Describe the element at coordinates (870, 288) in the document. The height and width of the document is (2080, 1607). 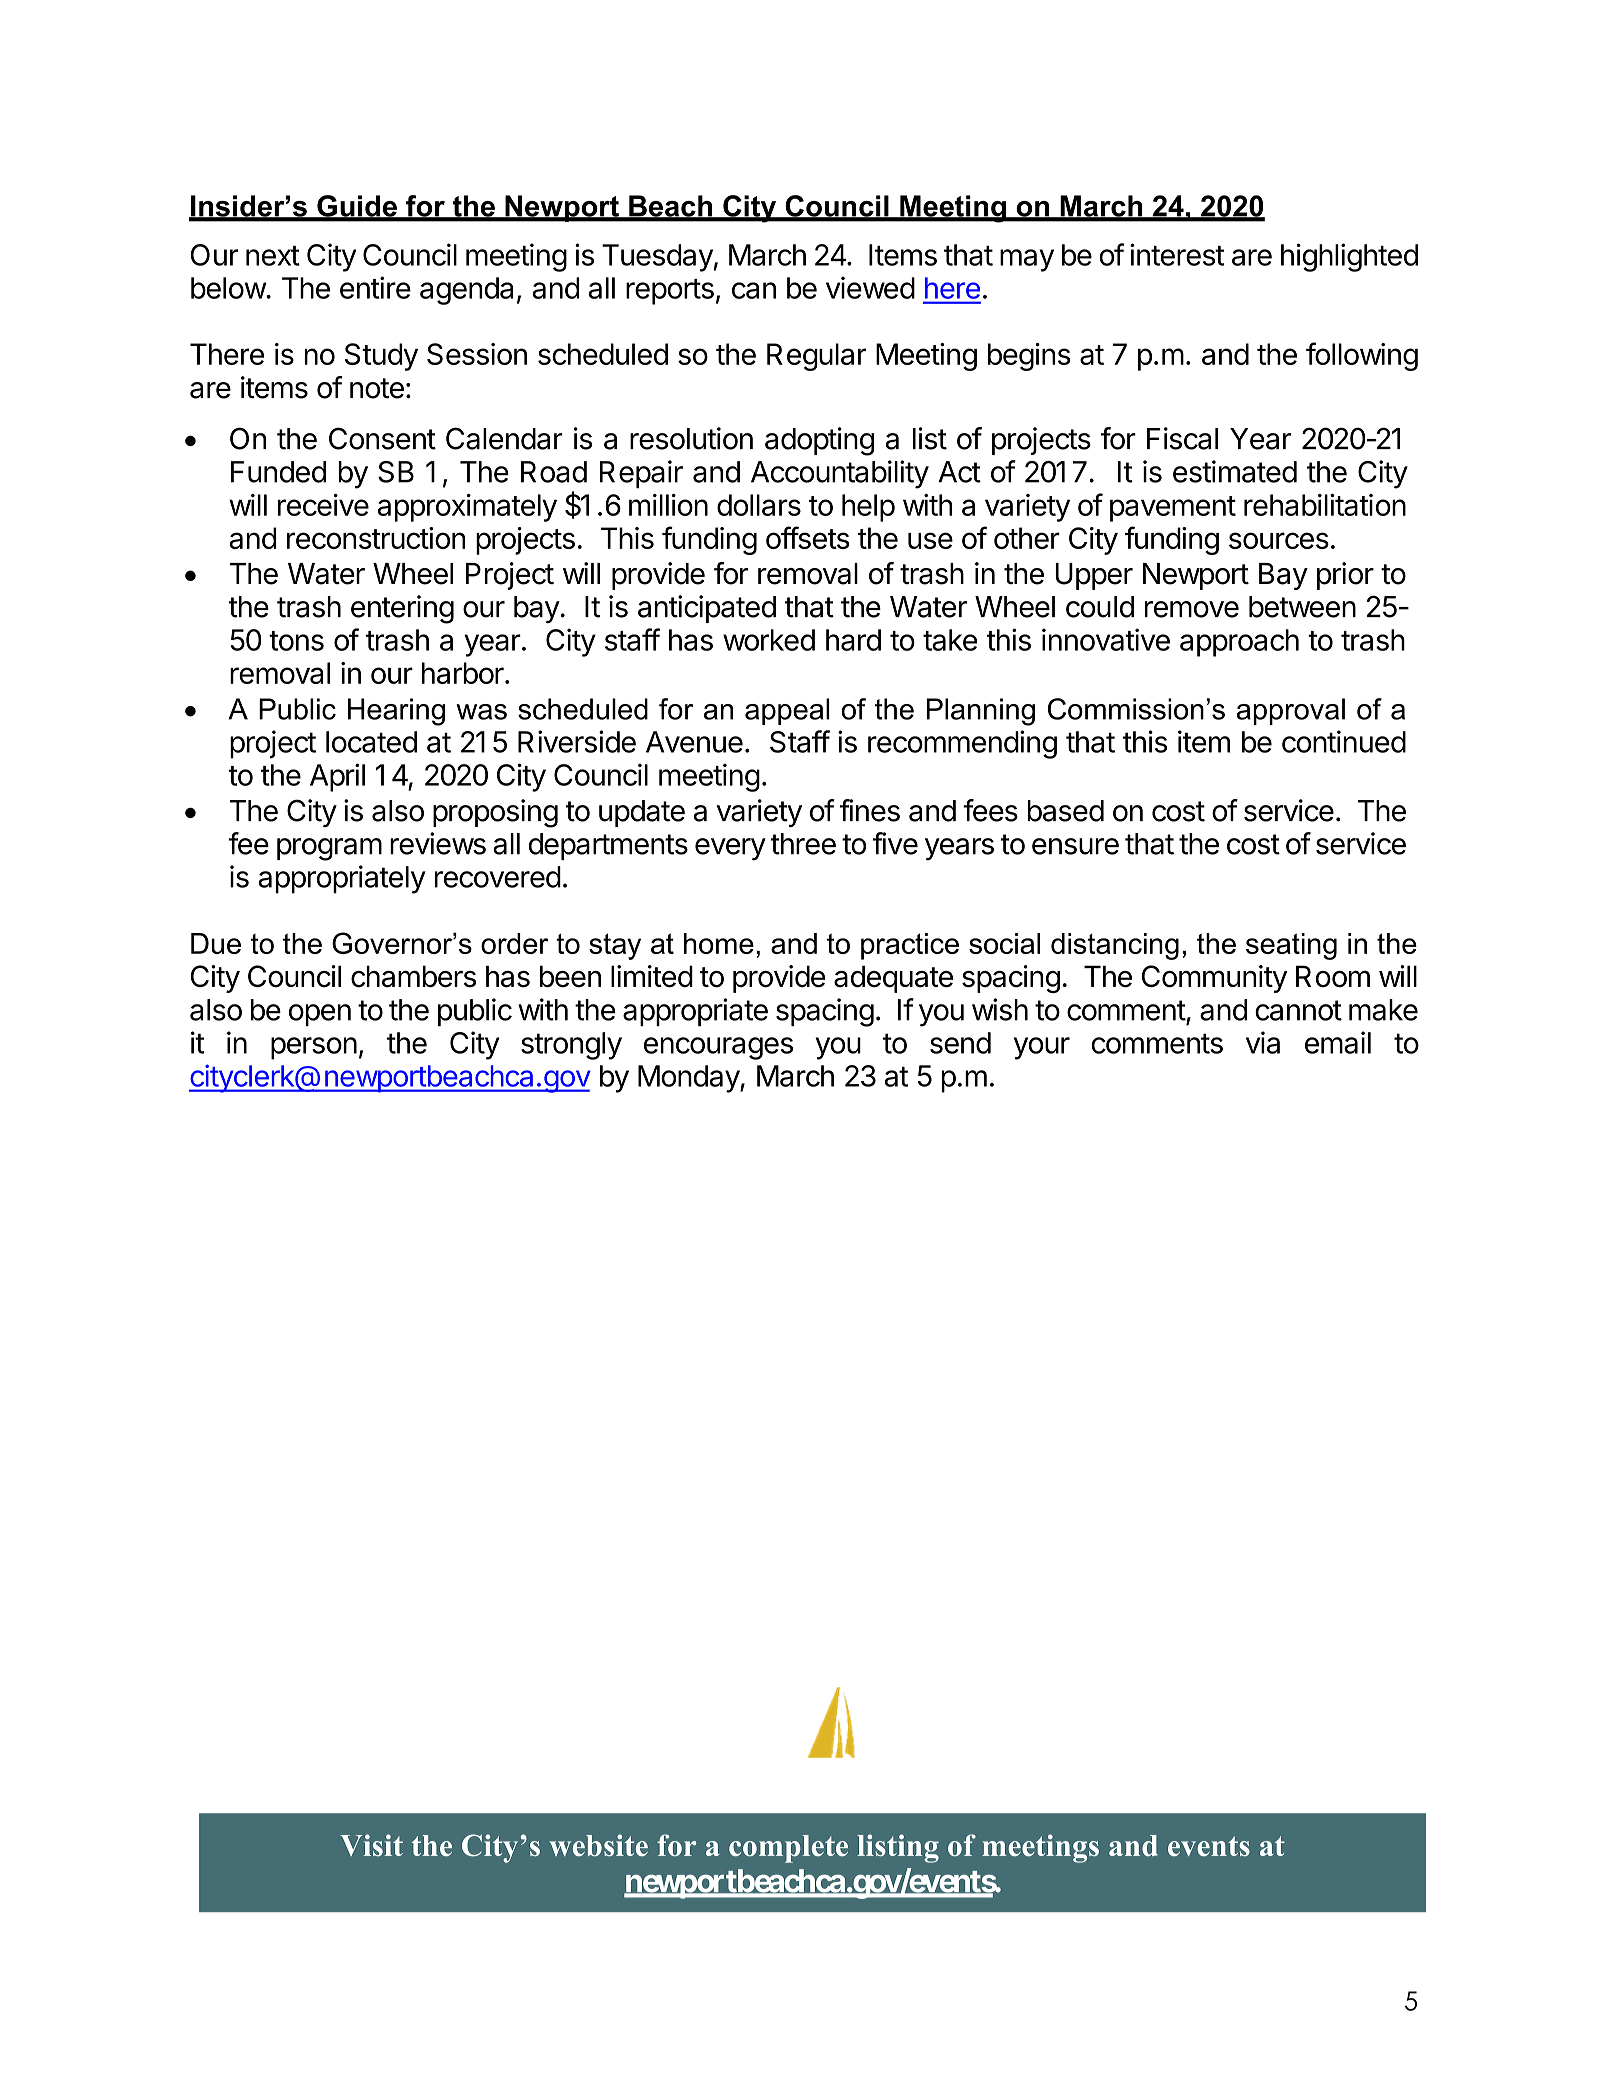
I see `viewed` at that location.
